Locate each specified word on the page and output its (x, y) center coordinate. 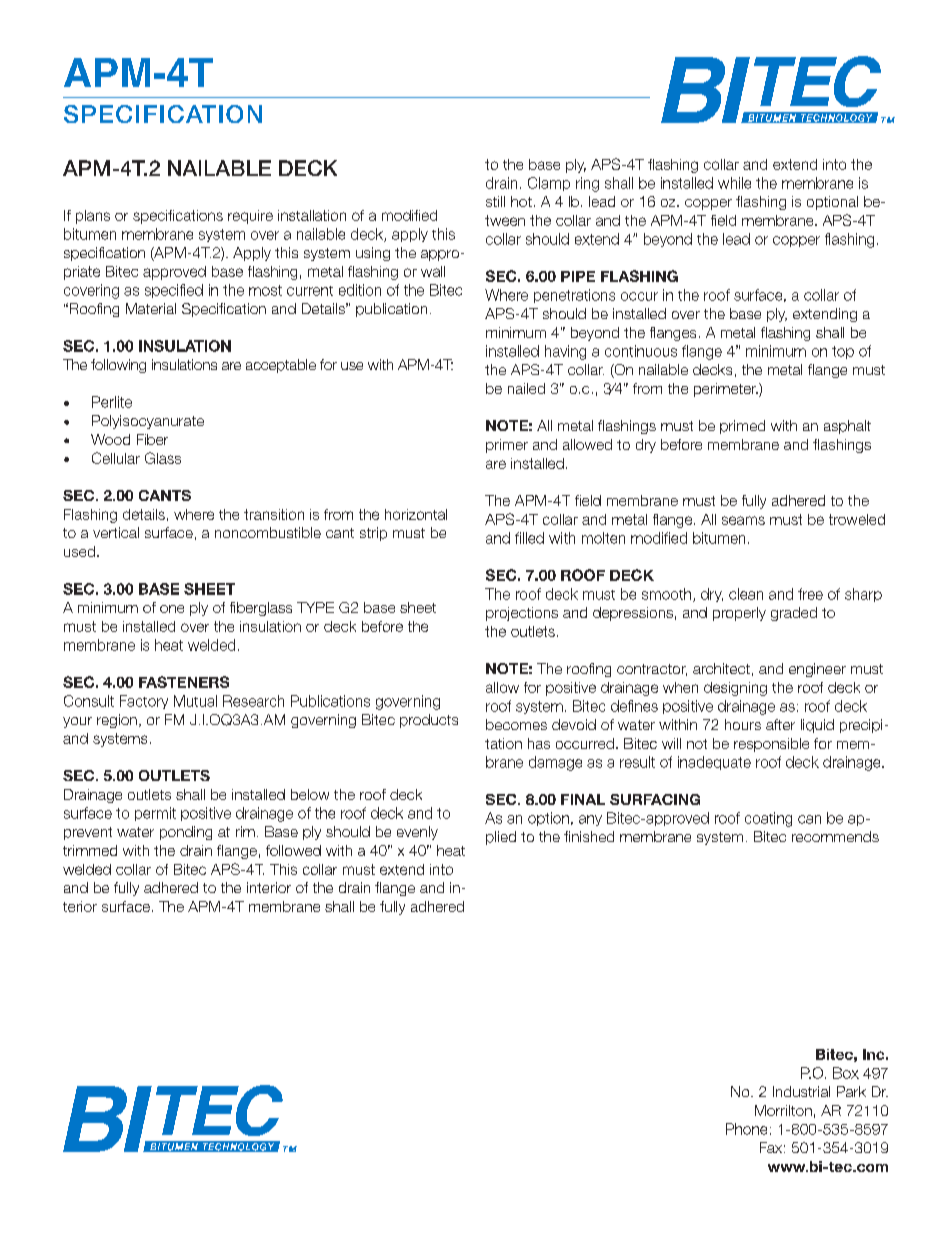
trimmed (90, 850)
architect (721, 668)
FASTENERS (184, 682)
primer (507, 446)
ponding (186, 833)
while (734, 183)
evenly (417, 833)
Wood (110, 439)
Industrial (801, 1091)
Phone (746, 1129)
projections (522, 614)
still (495, 201)
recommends (835, 836)
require (250, 217)
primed (742, 427)
